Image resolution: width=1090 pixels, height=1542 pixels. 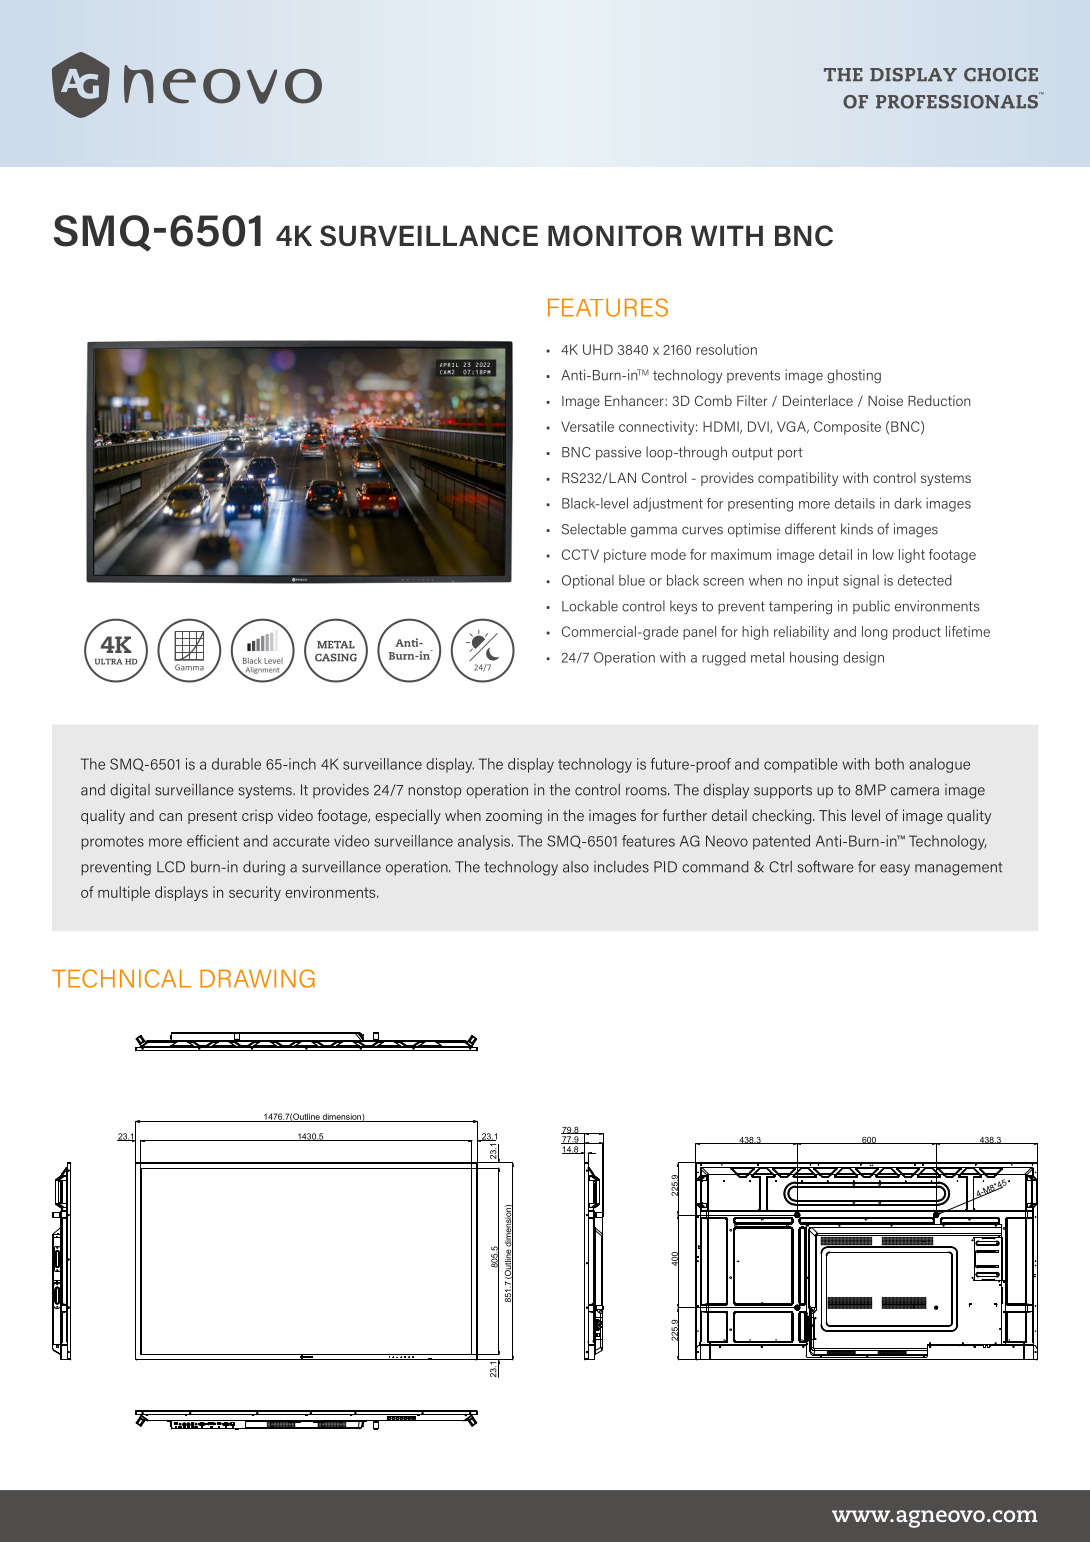 What do you see at coordinates (618, 453) in the screenshot?
I see `passive` at bounding box center [618, 453].
